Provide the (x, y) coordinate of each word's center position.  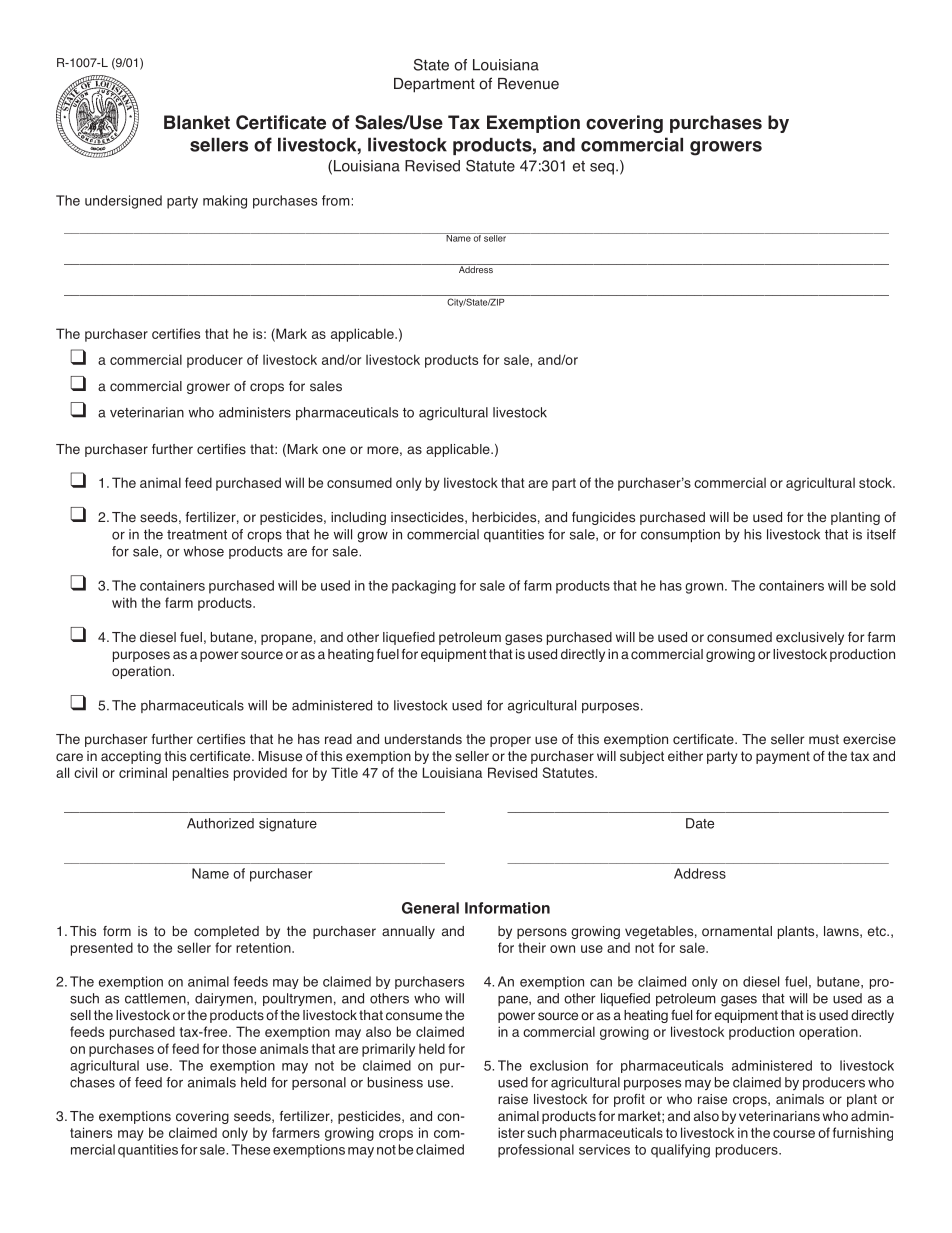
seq (602, 169)
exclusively (810, 638)
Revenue (528, 84)
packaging (424, 587)
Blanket (197, 122)
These (251, 1149)
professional (536, 1151)
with (124, 602)
